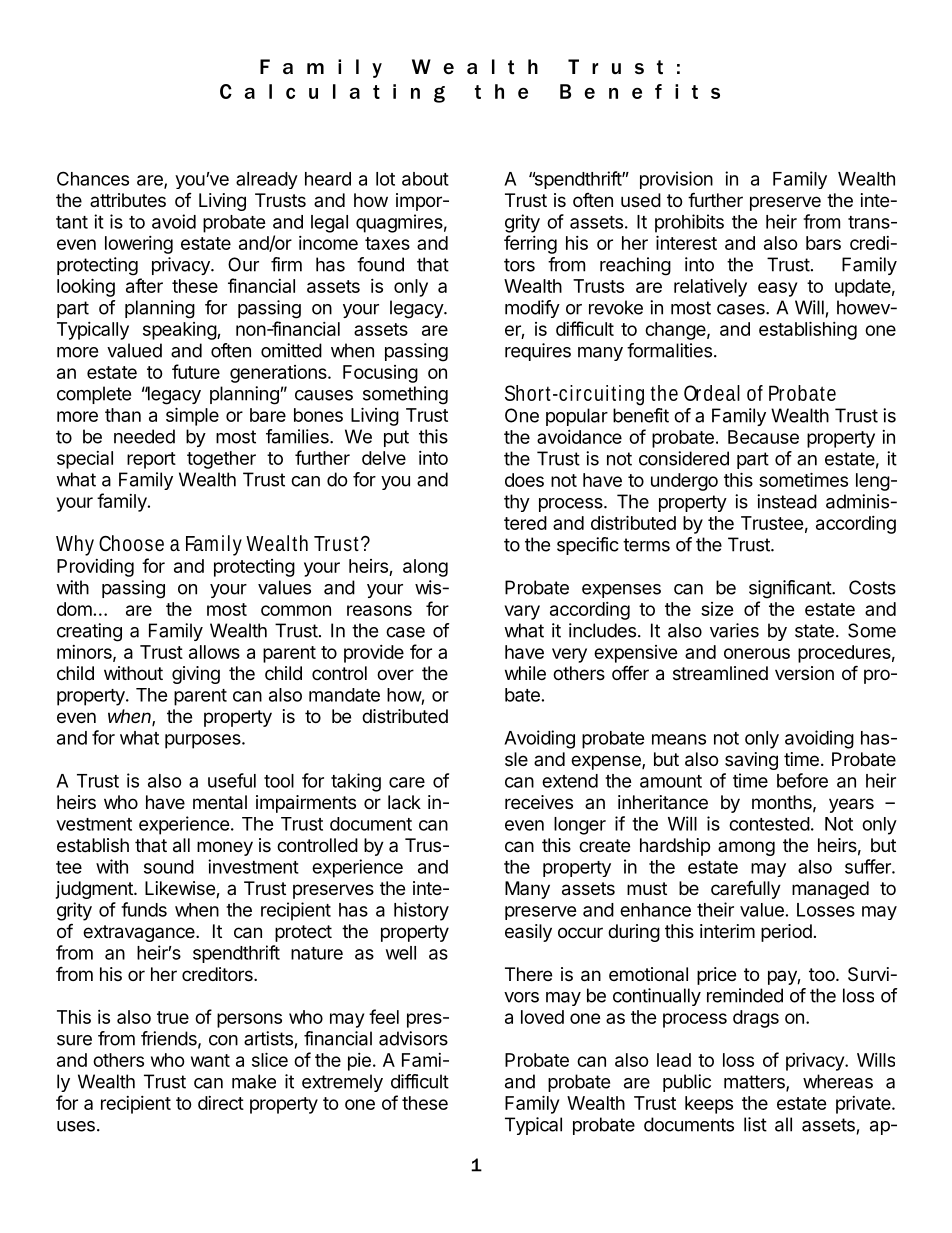 This screenshot has width=952, height=1233. Describe the element at coordinates (757, 653) in the screenshot. I see `onerous` at that location.
